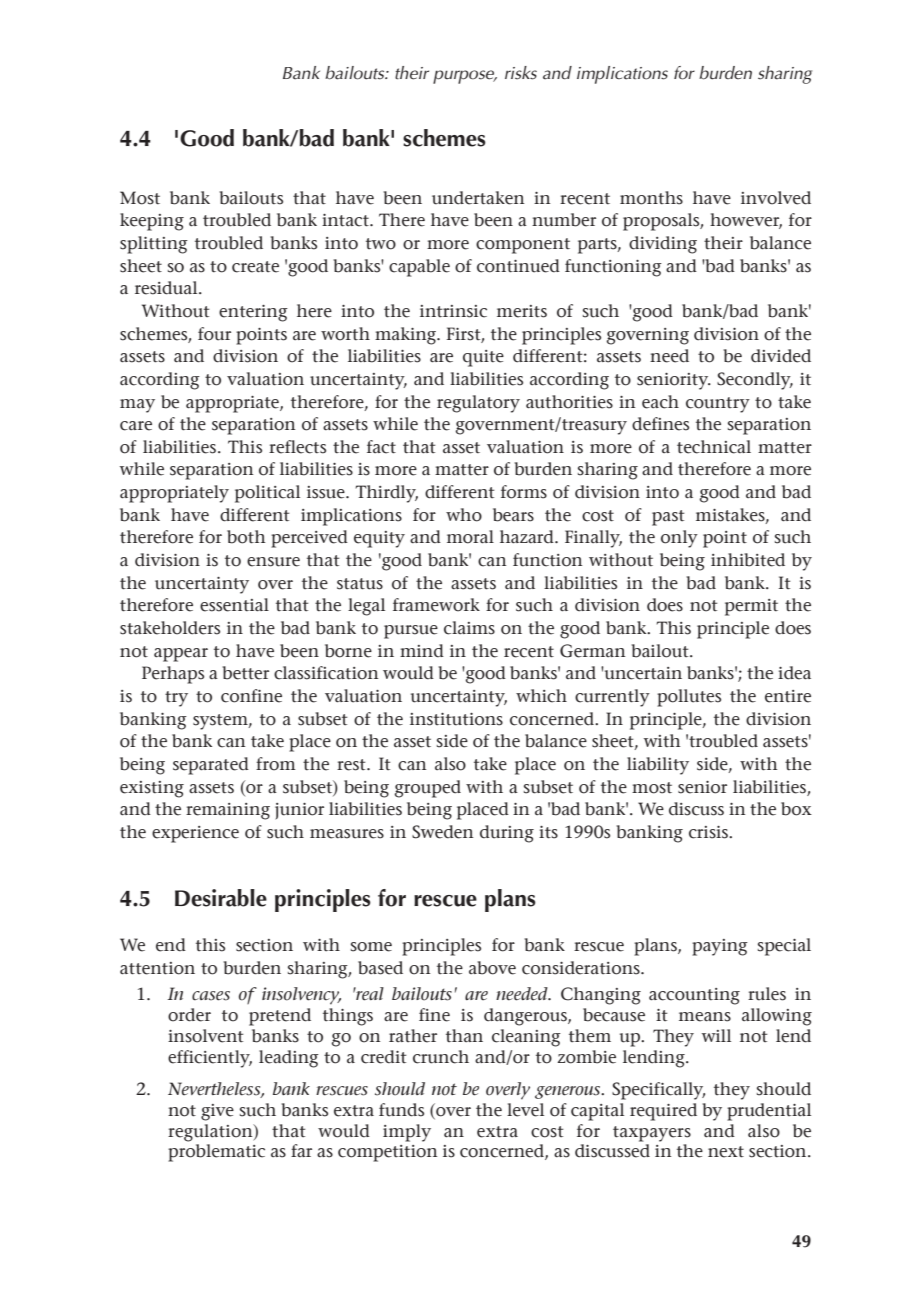 Image resolution: width=921 pixels, height=1316 pixels. I want to click on regulation, so click(211, 1133).
